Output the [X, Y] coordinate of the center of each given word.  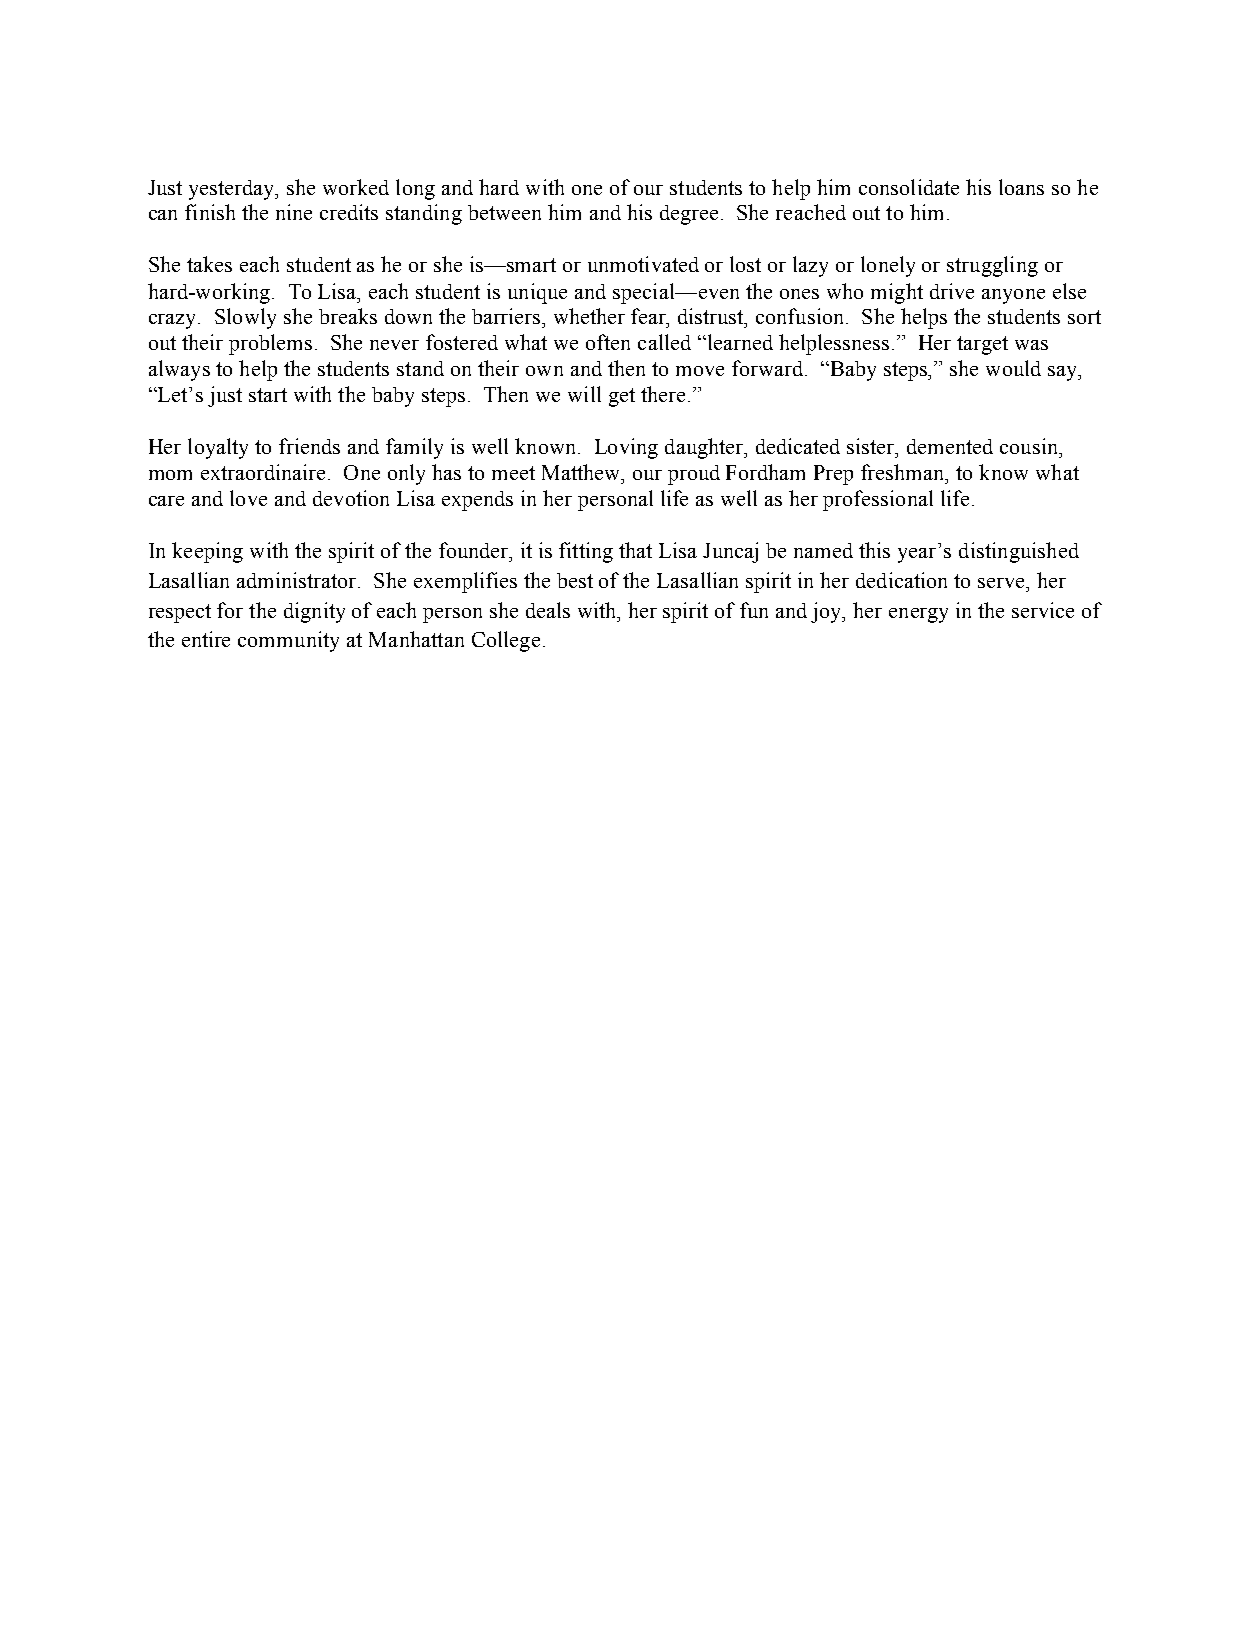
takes [209, 264]
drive [952, 291]
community [288, 641]
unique [537, 293]
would [1013, 368]
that [635, 550]
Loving [626, 448]
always [179, 370]
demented [950, 446]
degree [689, 215]
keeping [207, 552]
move [700, 371]
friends [309, 446]
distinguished [1019, 552]
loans [1021, 187]
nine [294, 212]
